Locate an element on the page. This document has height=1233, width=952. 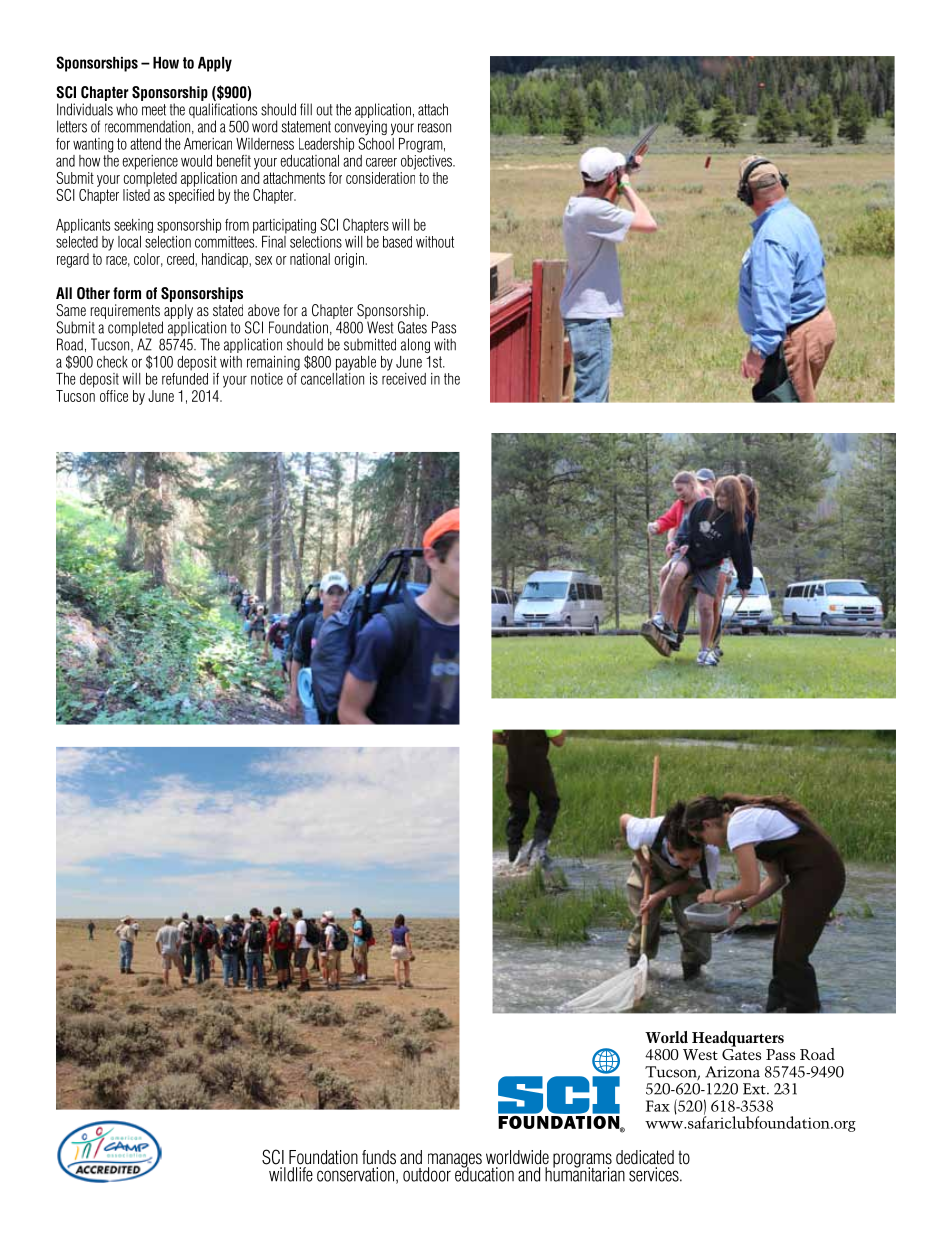
humanitarian is located at coordinates (585, 1173).
